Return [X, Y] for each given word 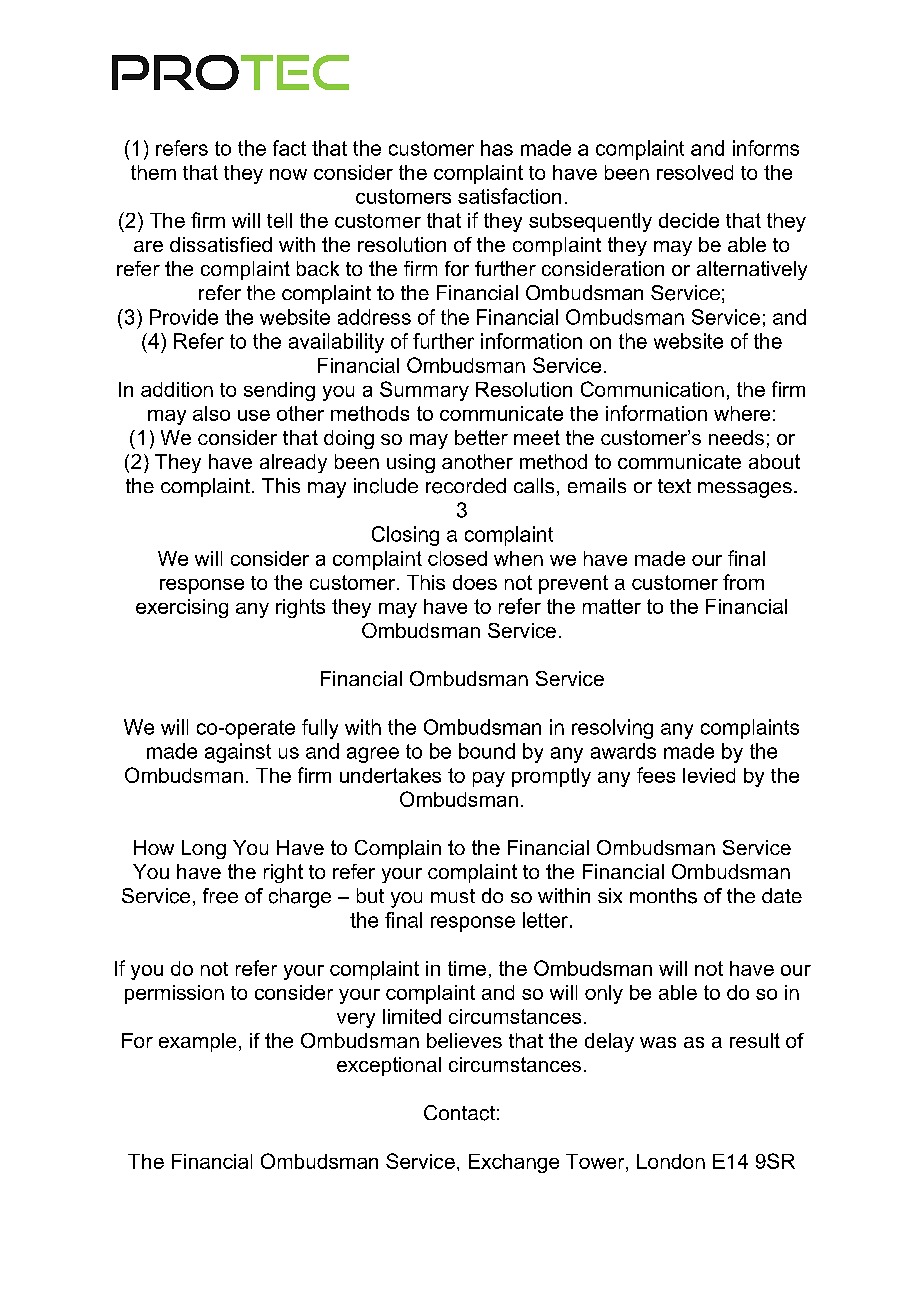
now [288, 174]
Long [204, 849]
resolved [695, 172]
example [197, 1042]
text [674, 486]
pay [489, 779]
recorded [466, 486]
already [293, 463]
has [497, 148]
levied [709, 775]
